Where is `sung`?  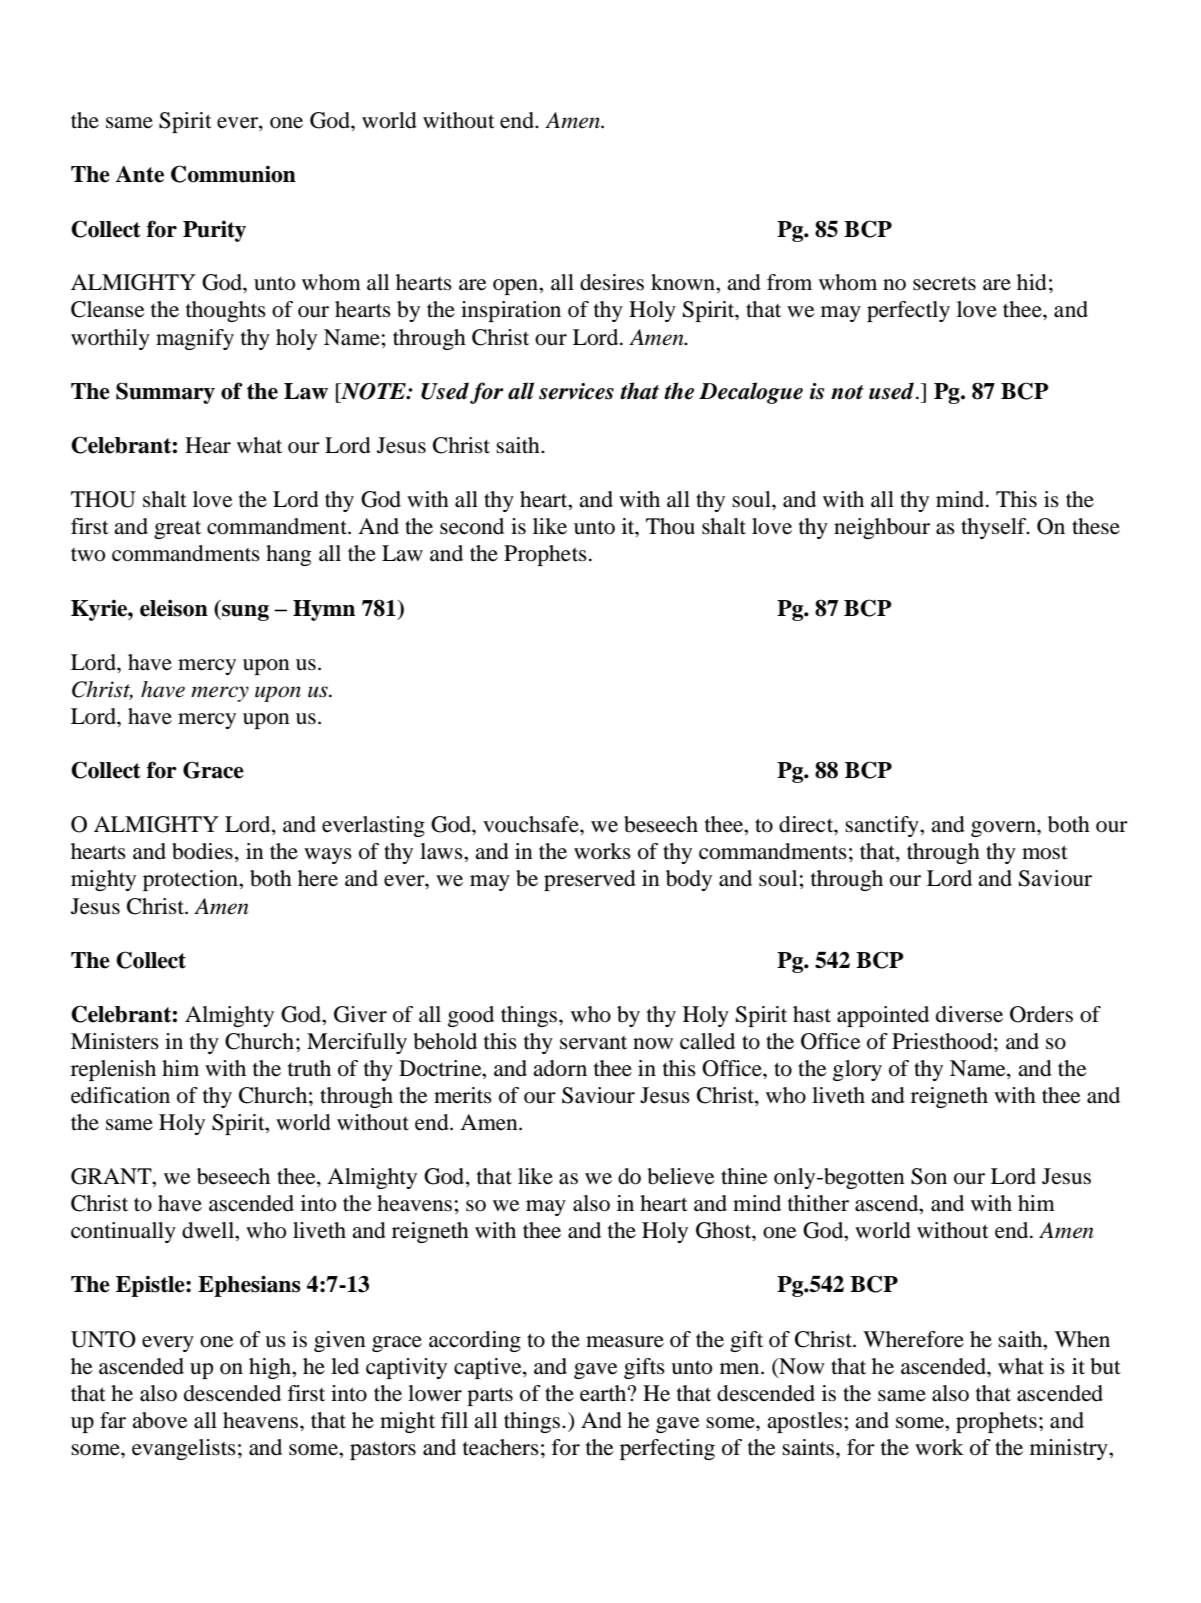
sung is located at coordinates (244, 613).
